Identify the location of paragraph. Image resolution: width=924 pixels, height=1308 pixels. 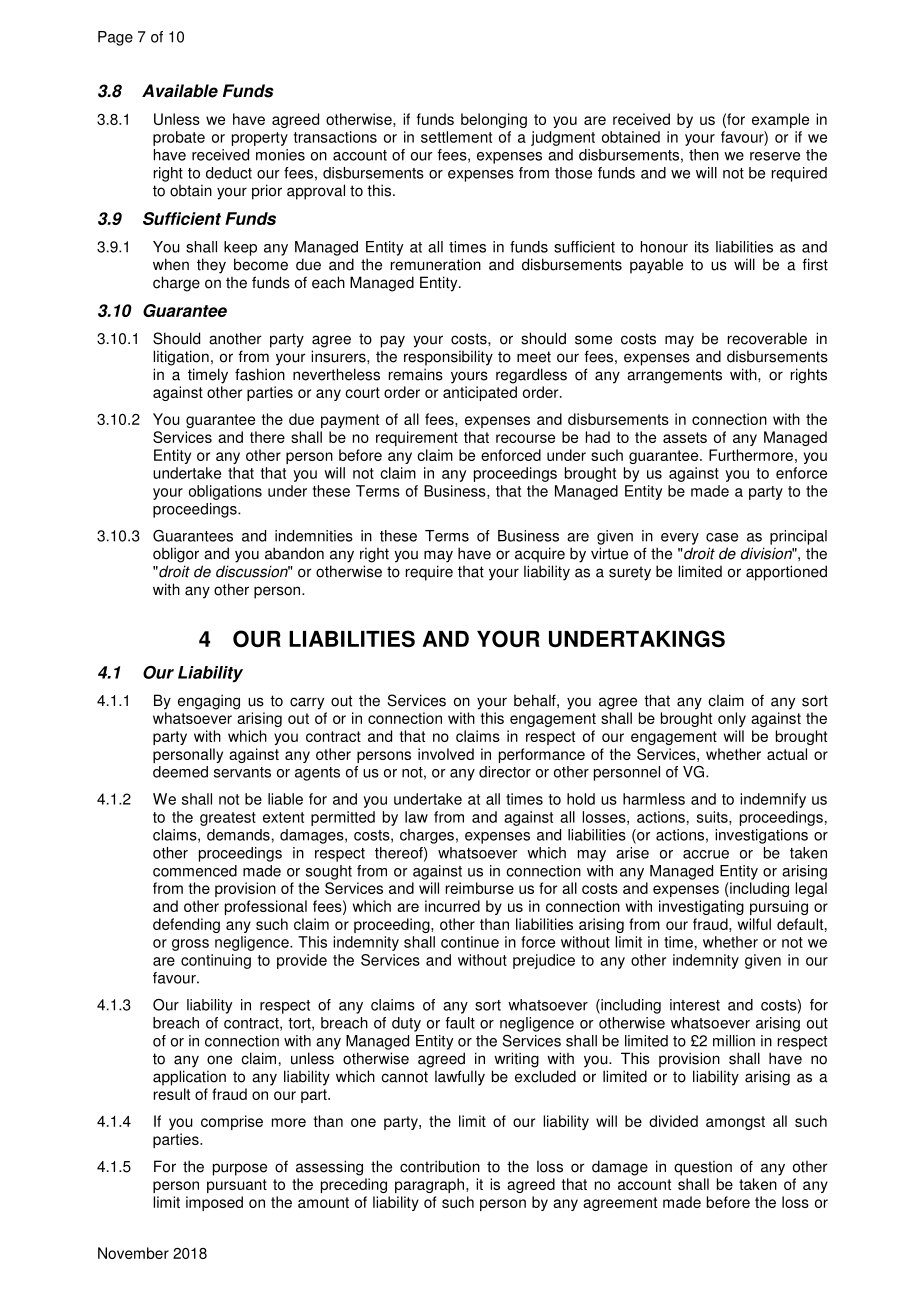
(431, 1185).
